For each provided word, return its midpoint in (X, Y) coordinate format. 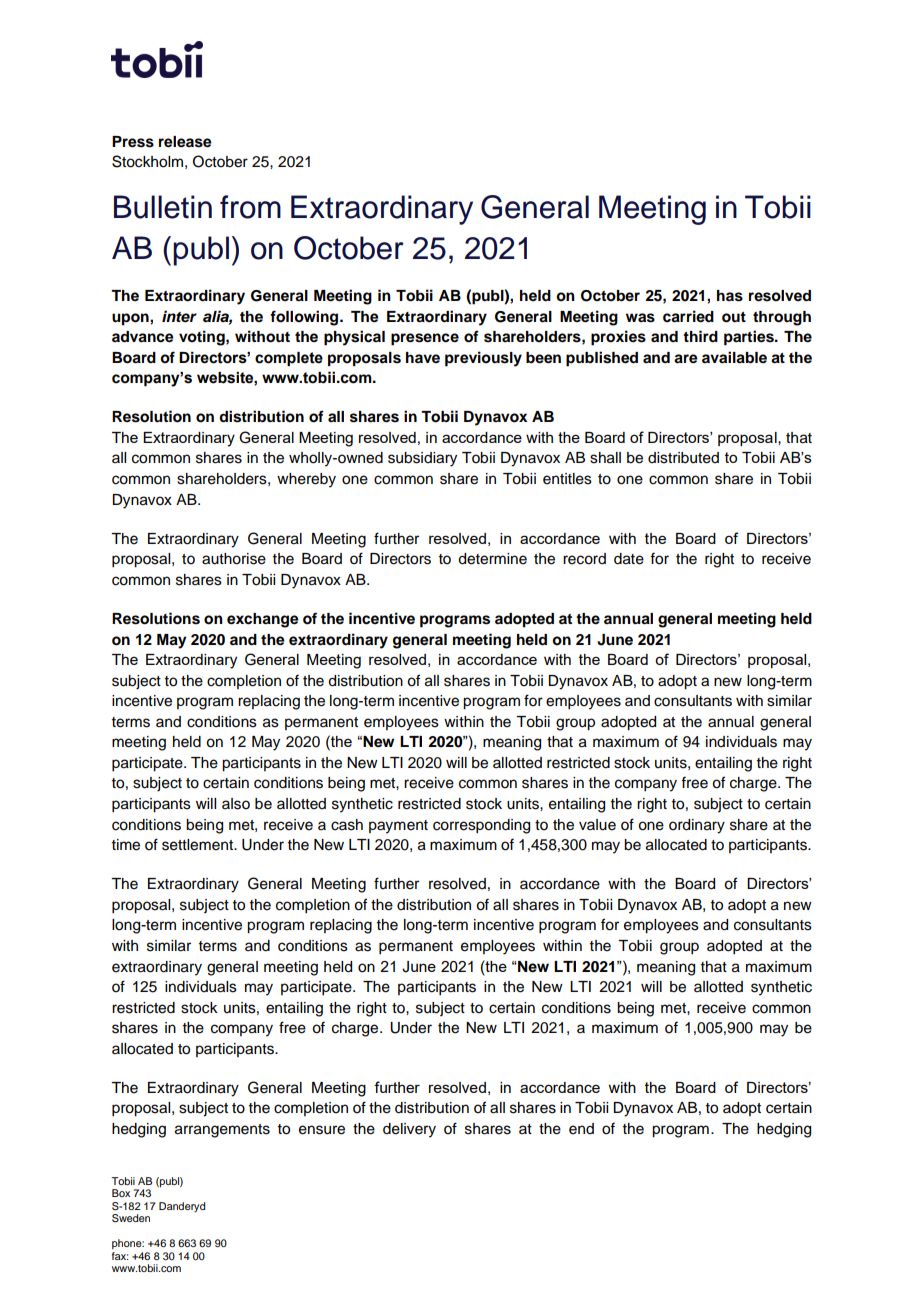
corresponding (481, 826)
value (597, 825)
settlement (199, 845)
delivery (409, 1130)
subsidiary (422, 459)
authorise (234, 559)
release (185, 142)
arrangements (222, 1131)
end (581, 1129)
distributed (683, 458)
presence (425, 339)
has (730, 296)
